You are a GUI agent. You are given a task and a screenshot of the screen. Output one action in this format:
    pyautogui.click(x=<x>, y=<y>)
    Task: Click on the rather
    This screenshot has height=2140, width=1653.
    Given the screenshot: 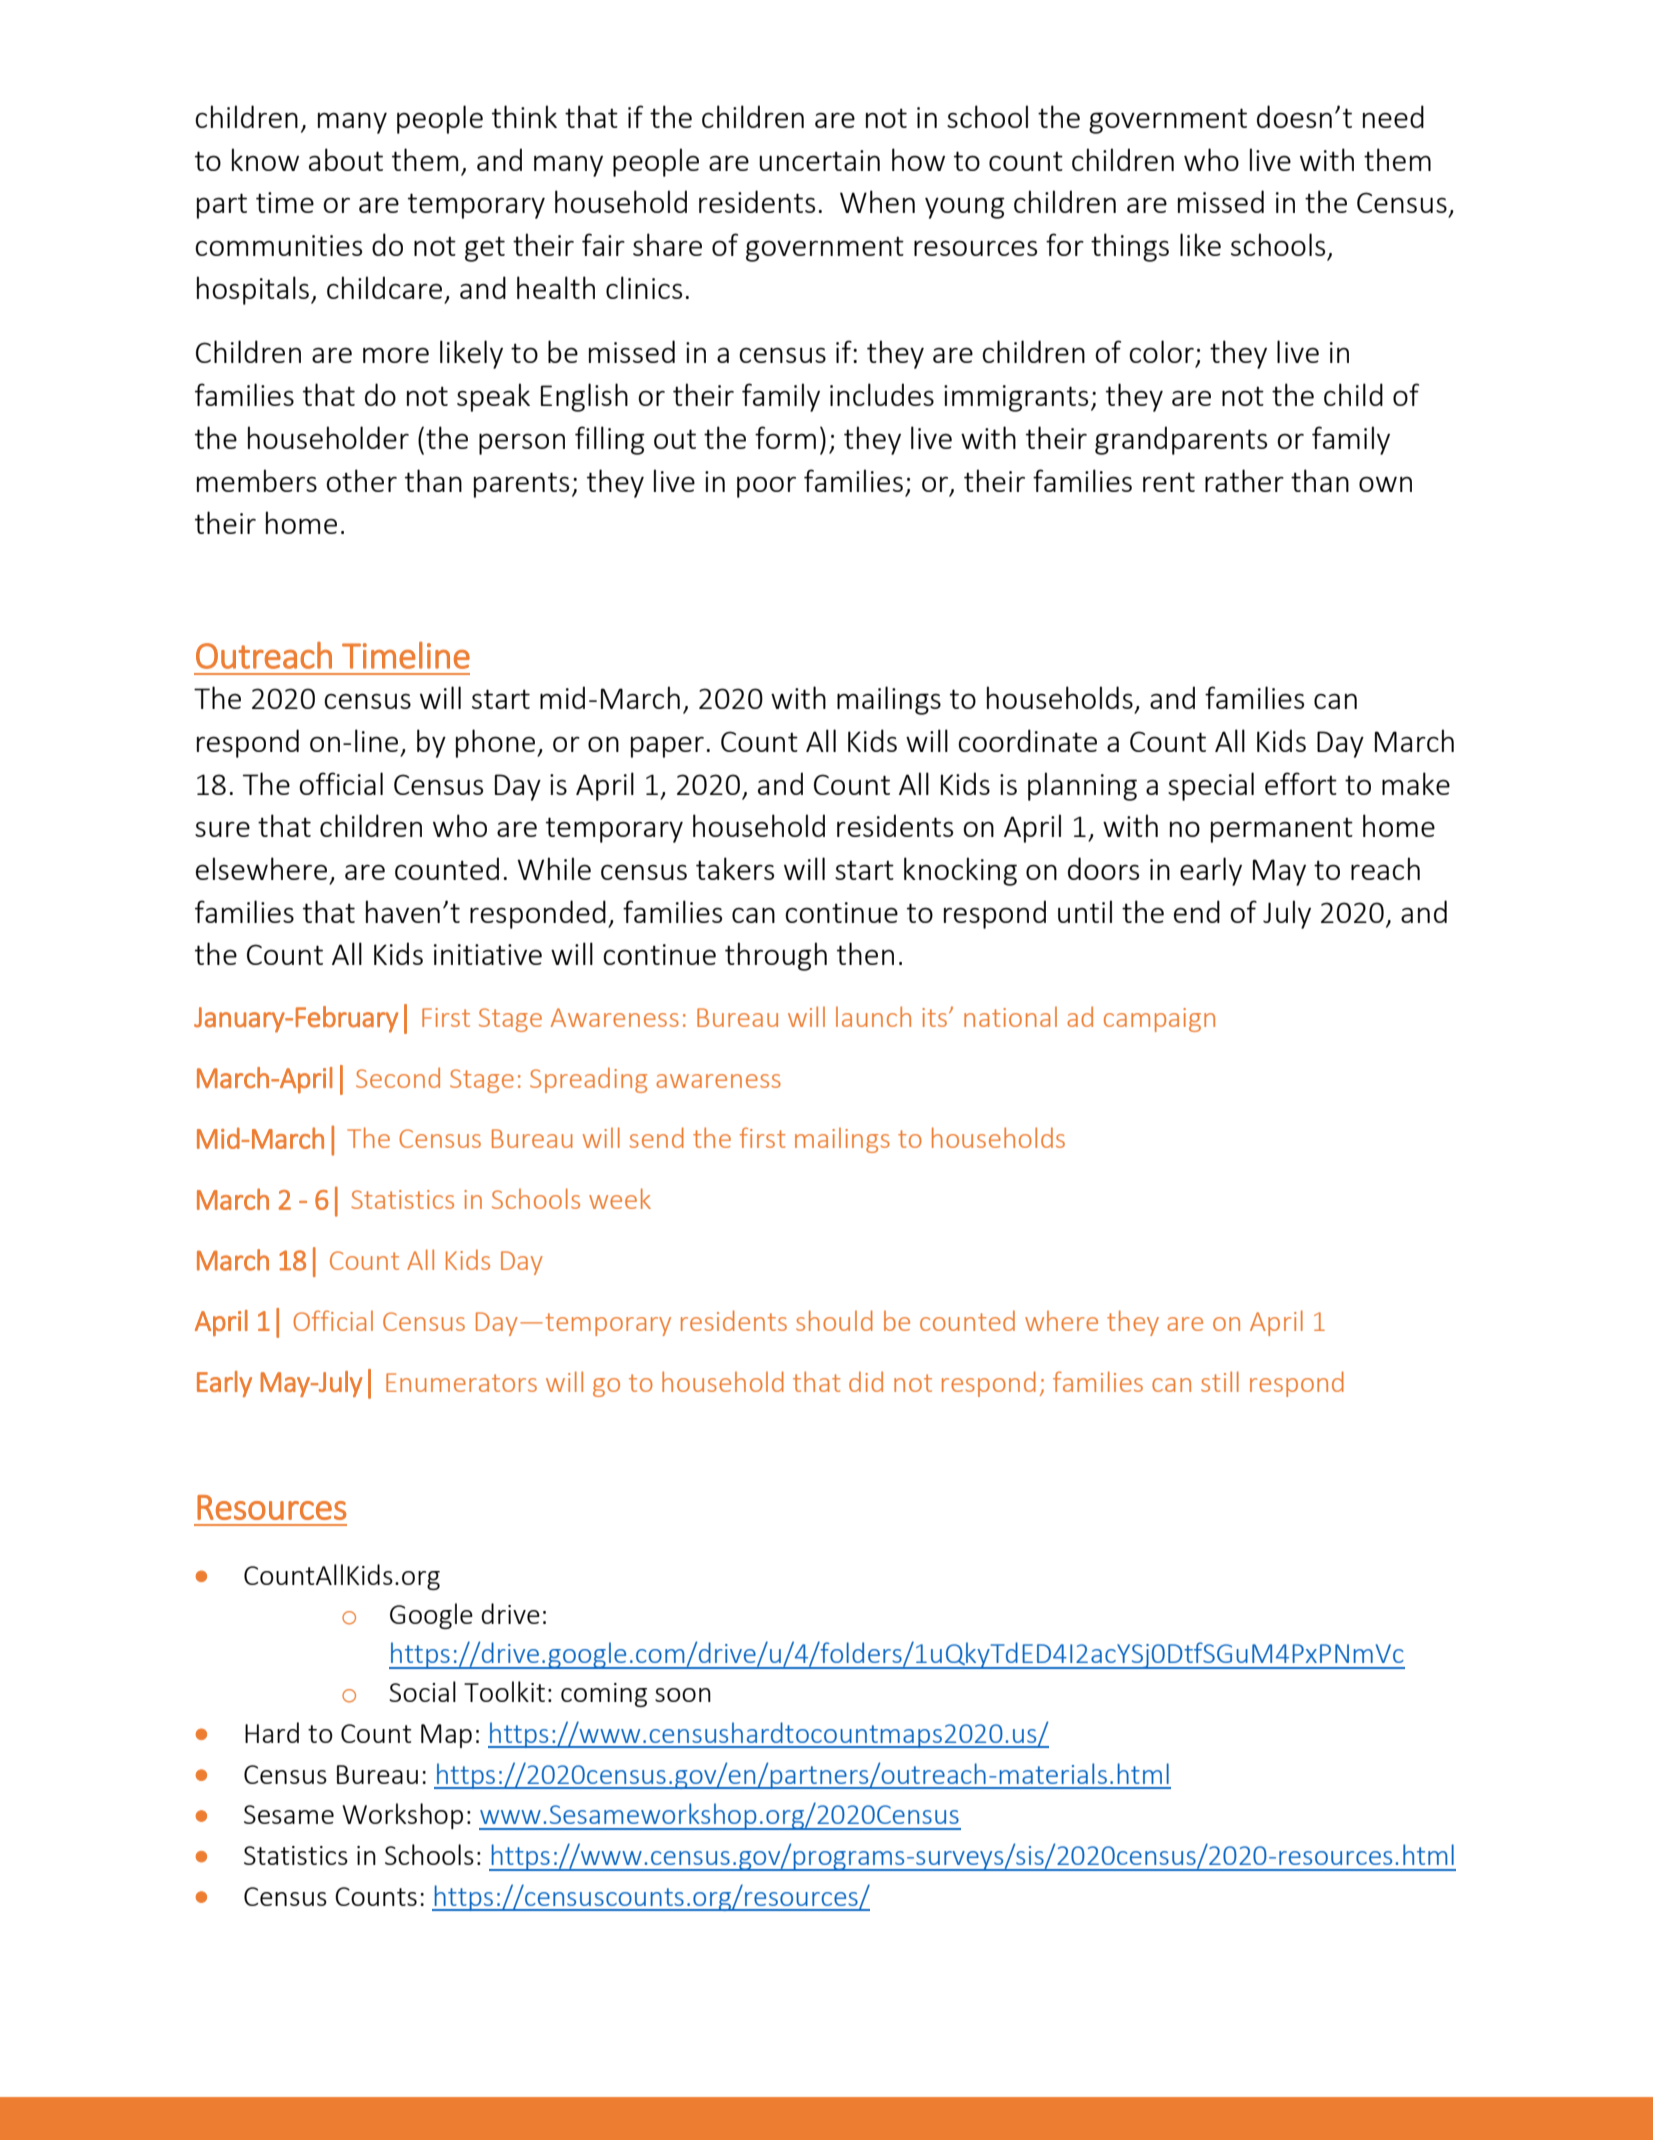 What is the action you would take?
    pyautogui.click(x=1244, y=480)
